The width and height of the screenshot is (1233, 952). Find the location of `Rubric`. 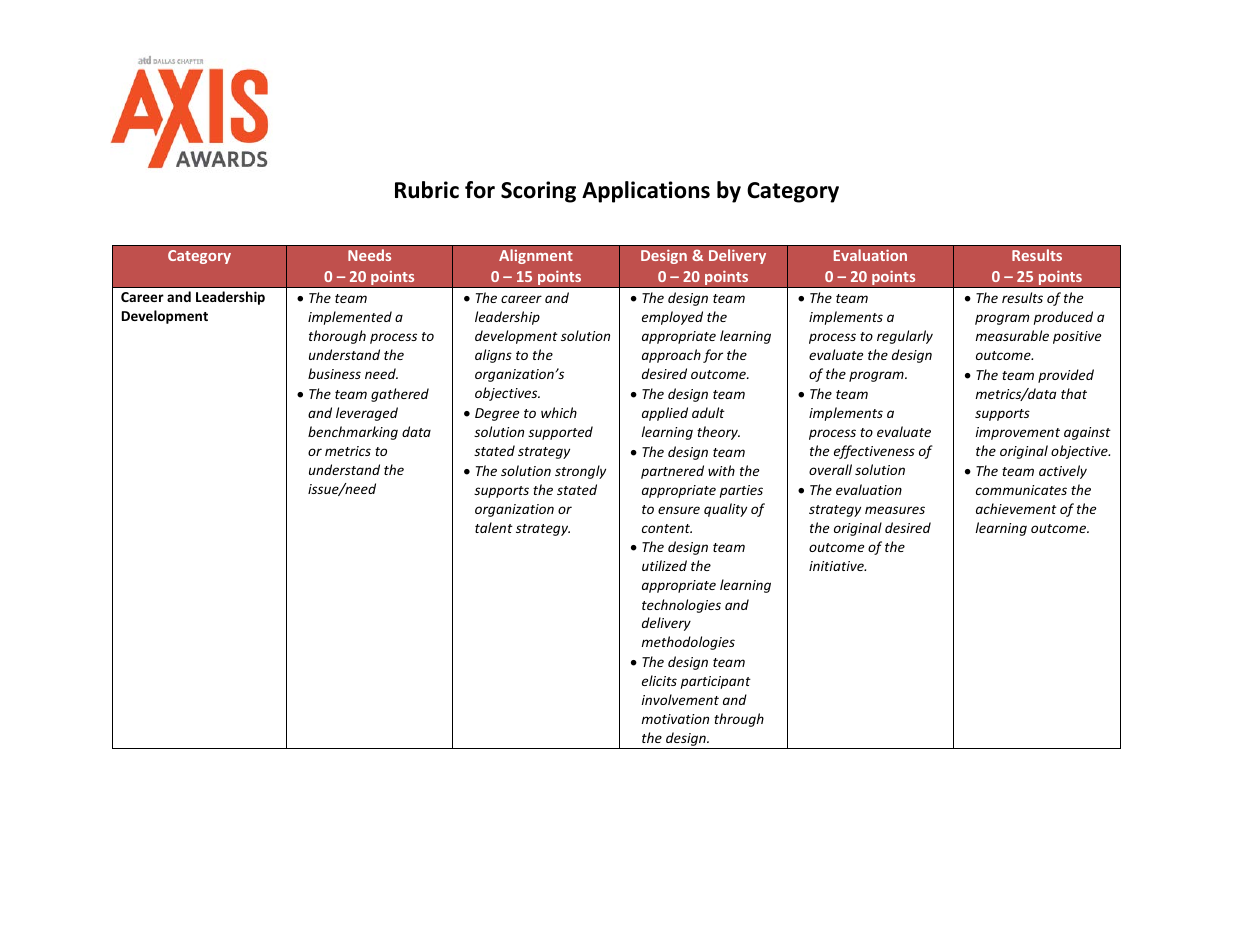

Rubric is located at coordinates (427, 190).
